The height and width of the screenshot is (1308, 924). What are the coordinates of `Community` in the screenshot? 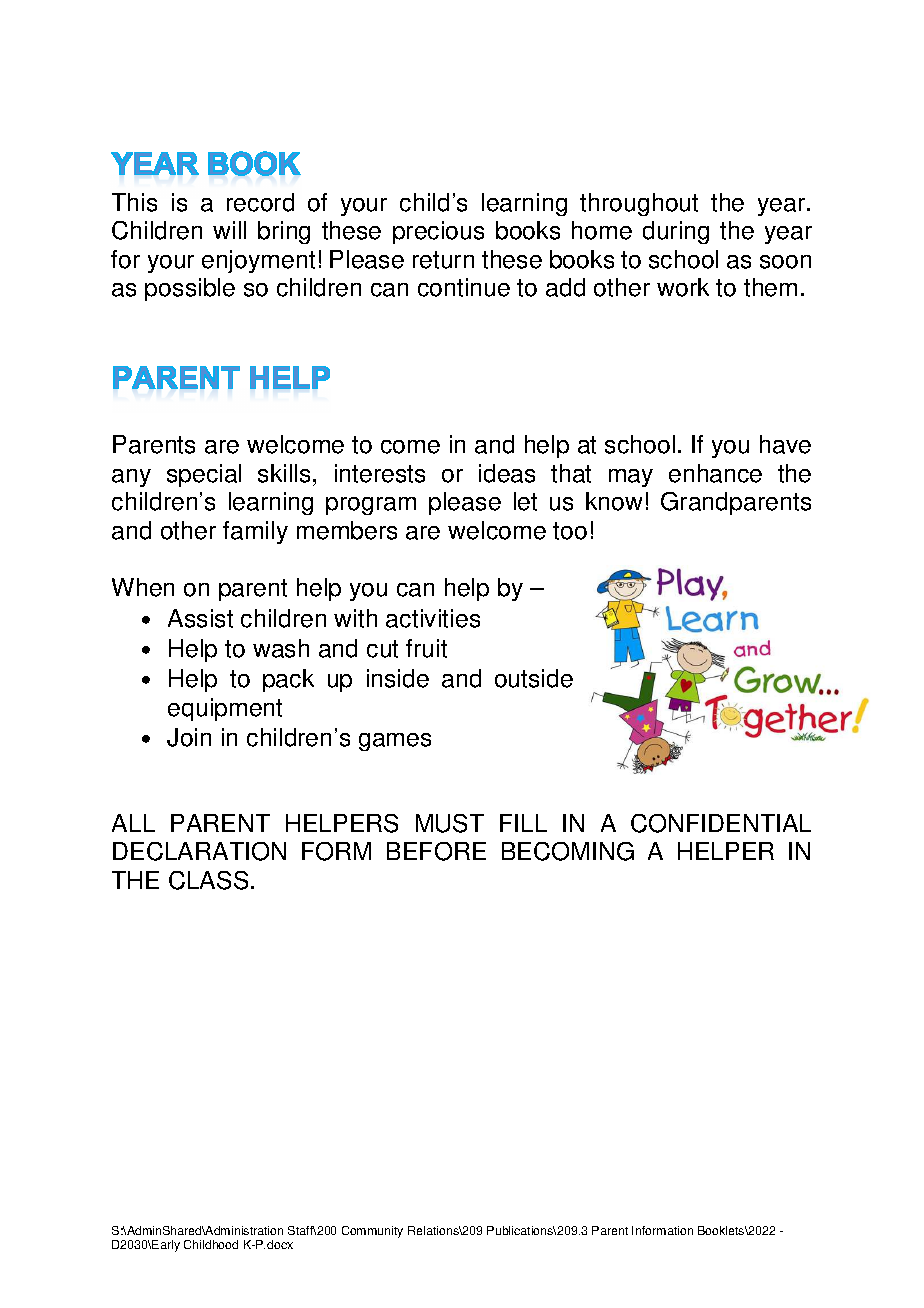 It's located at (372, 1232).
